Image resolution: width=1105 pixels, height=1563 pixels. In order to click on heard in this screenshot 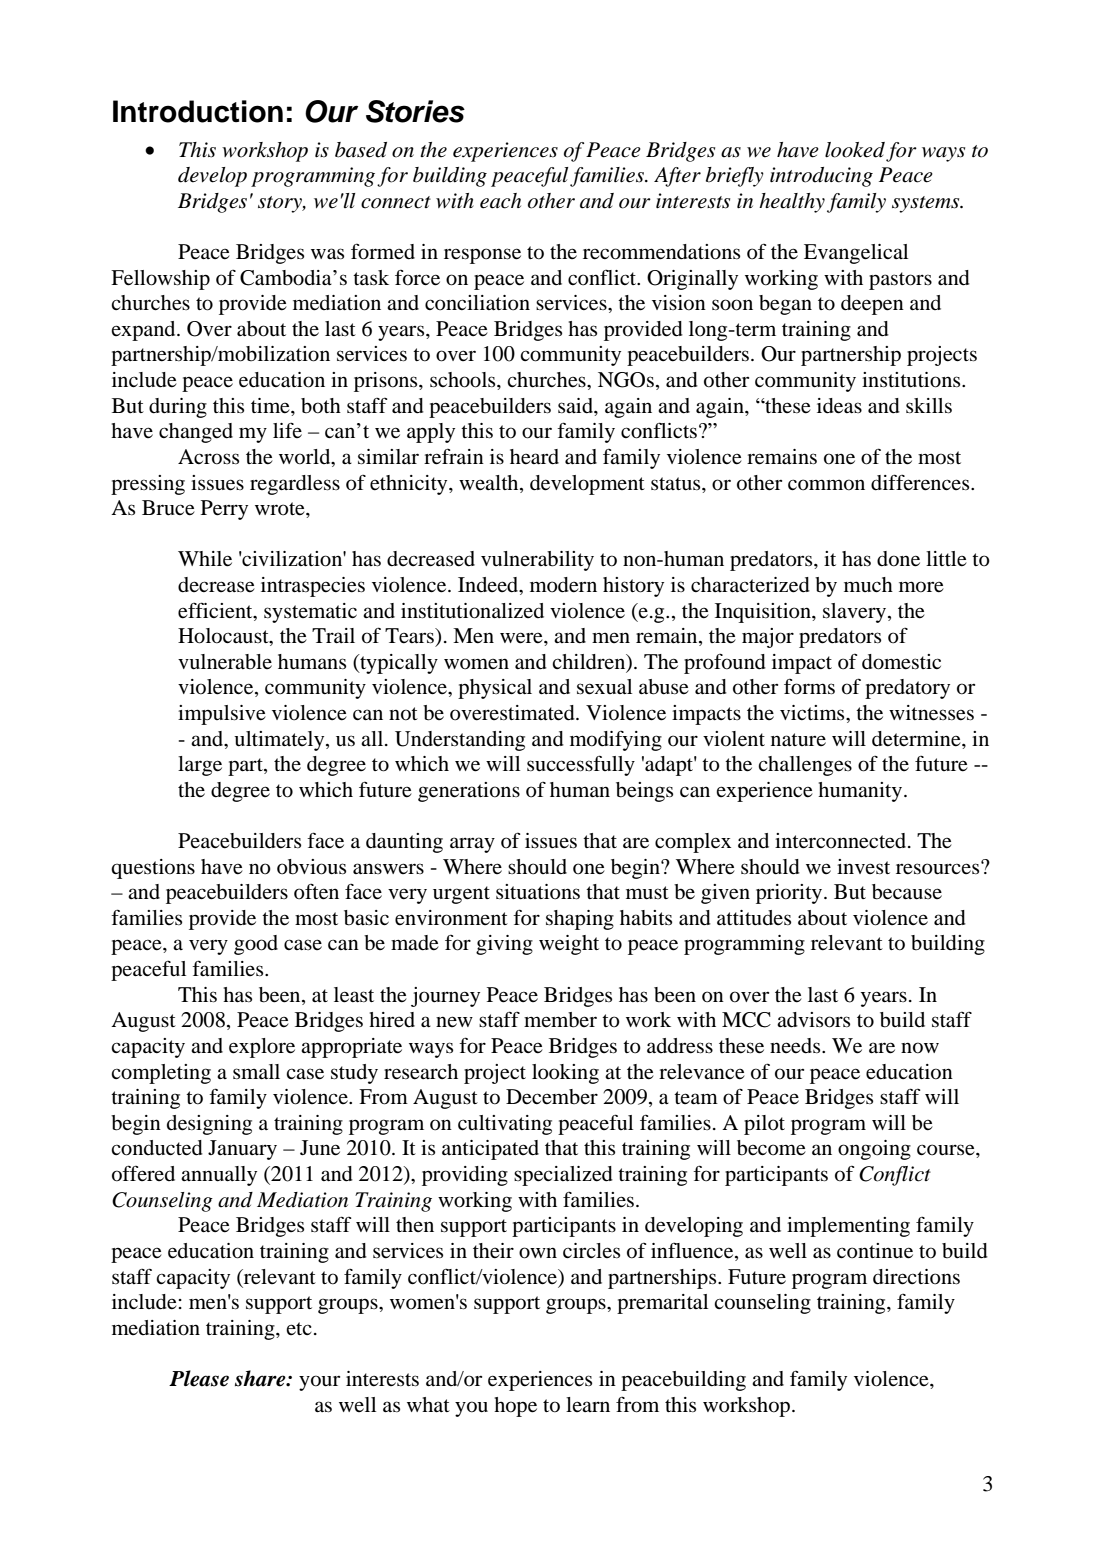, I will do `click(534, 457)`.
